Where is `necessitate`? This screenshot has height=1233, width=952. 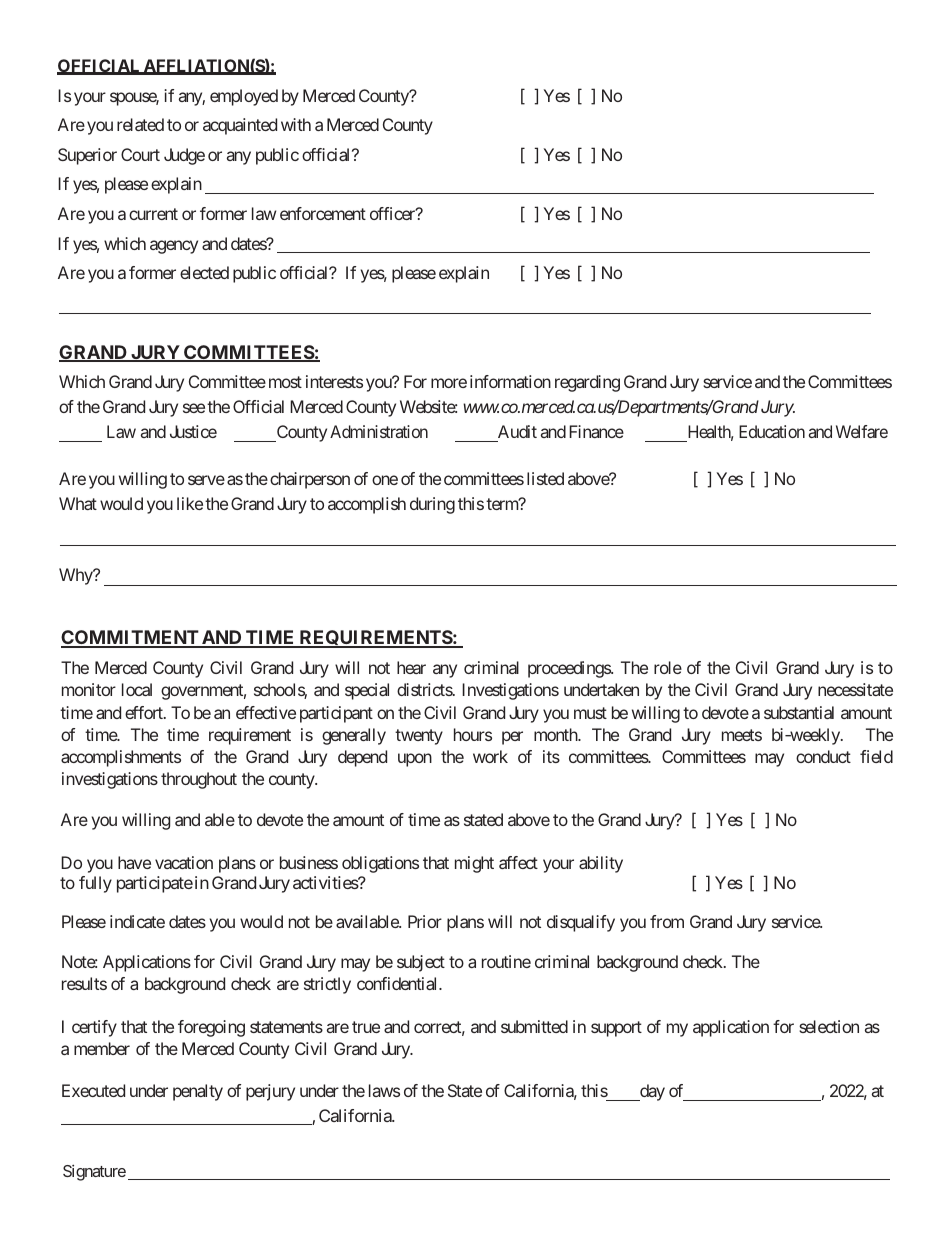 necessitate is located at coordinates (855, 689).
